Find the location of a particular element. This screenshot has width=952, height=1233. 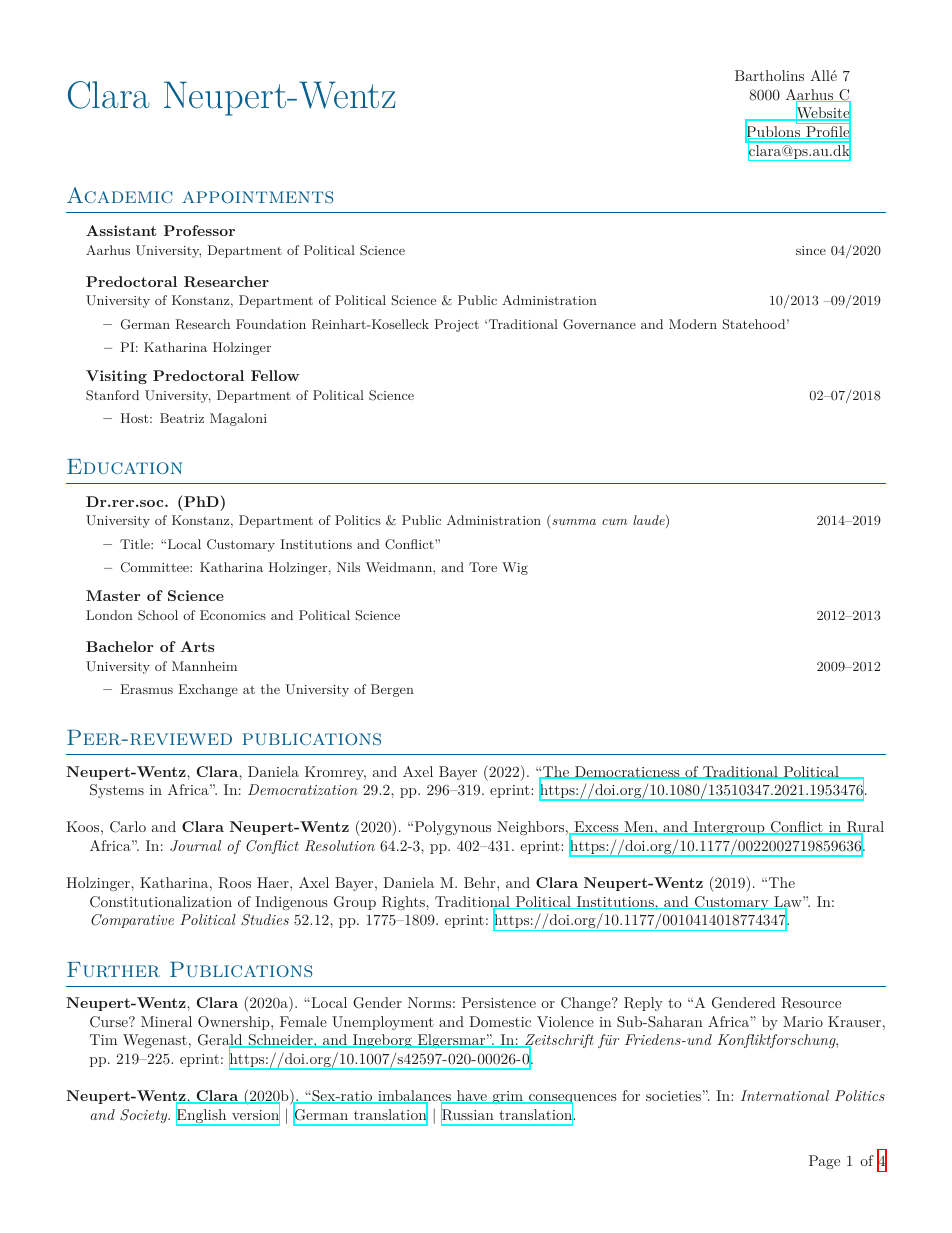

Rural is located at coordinates (864, 828).
